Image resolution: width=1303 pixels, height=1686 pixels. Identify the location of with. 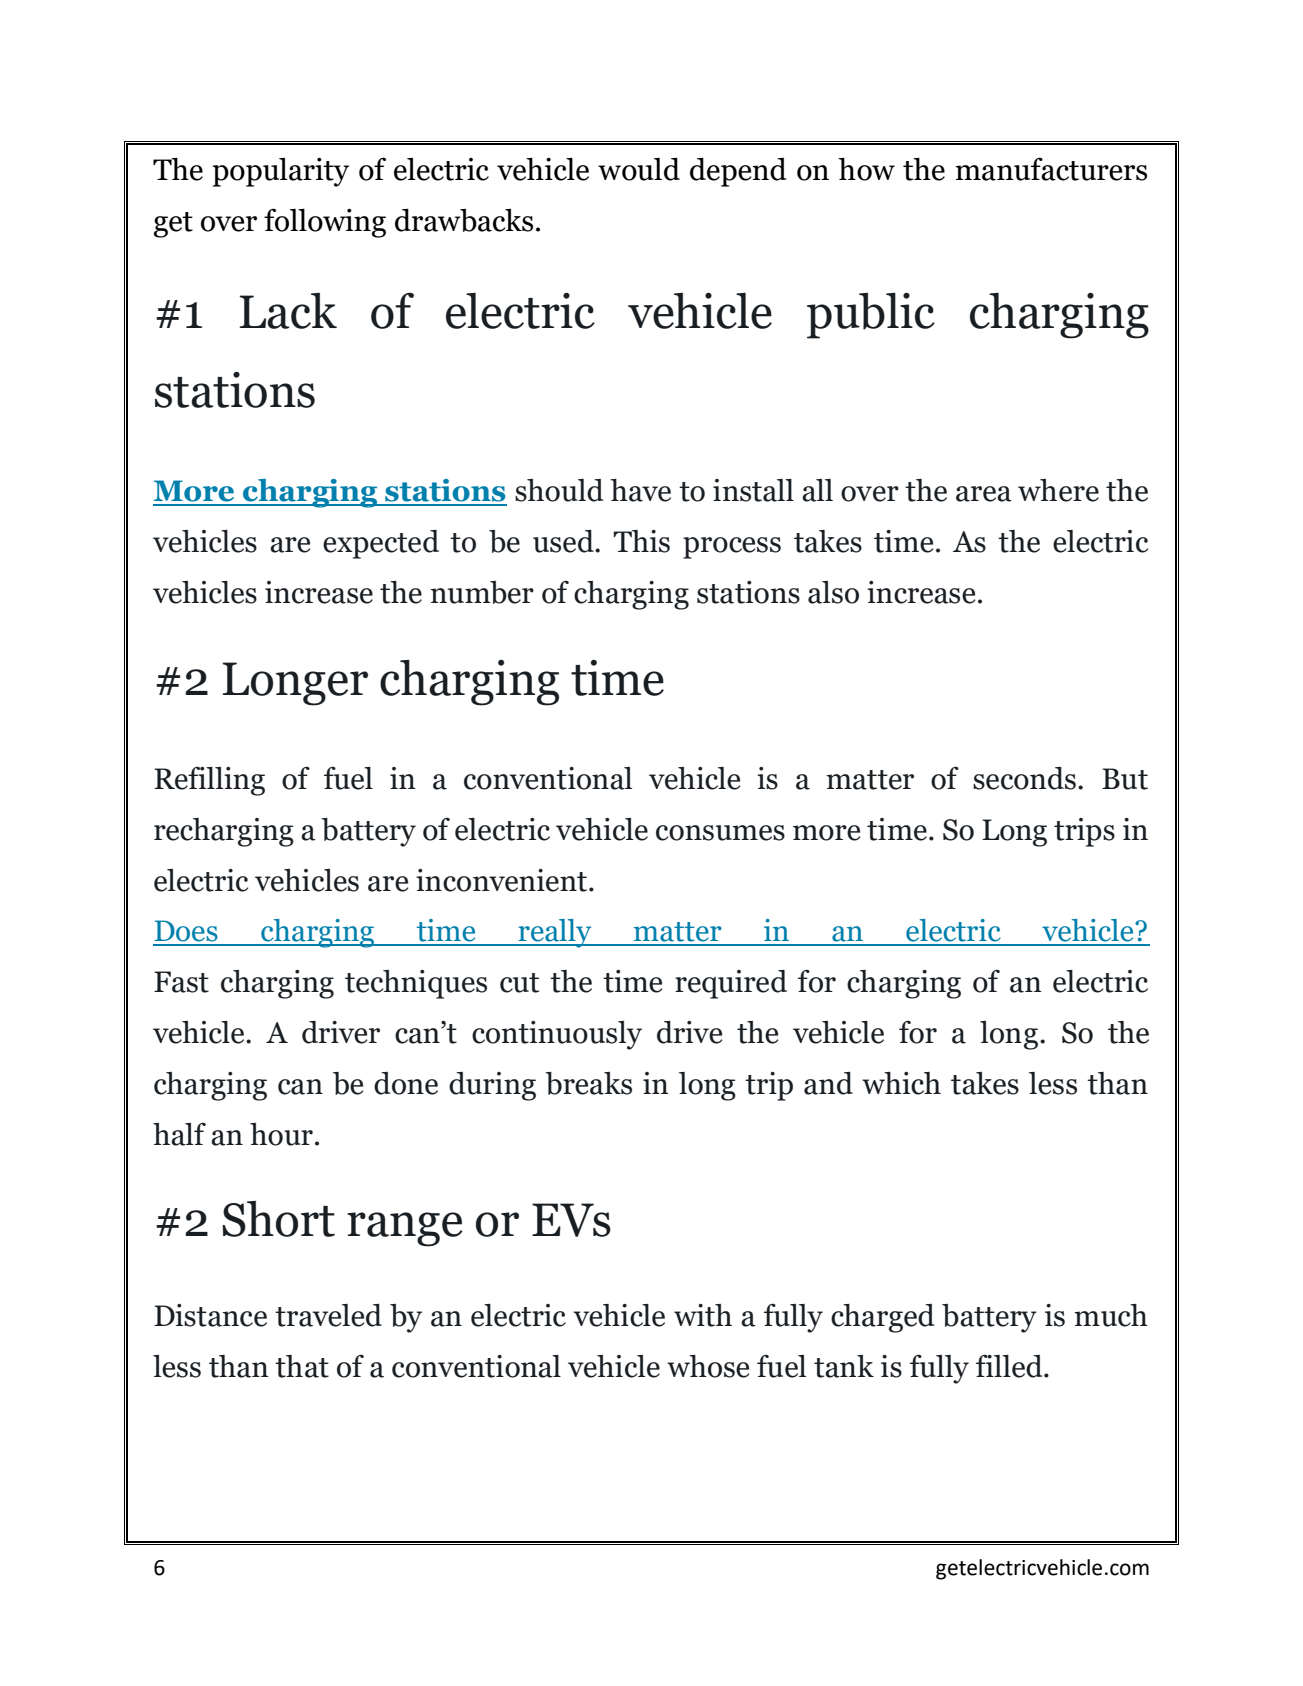
(703, 1315).
